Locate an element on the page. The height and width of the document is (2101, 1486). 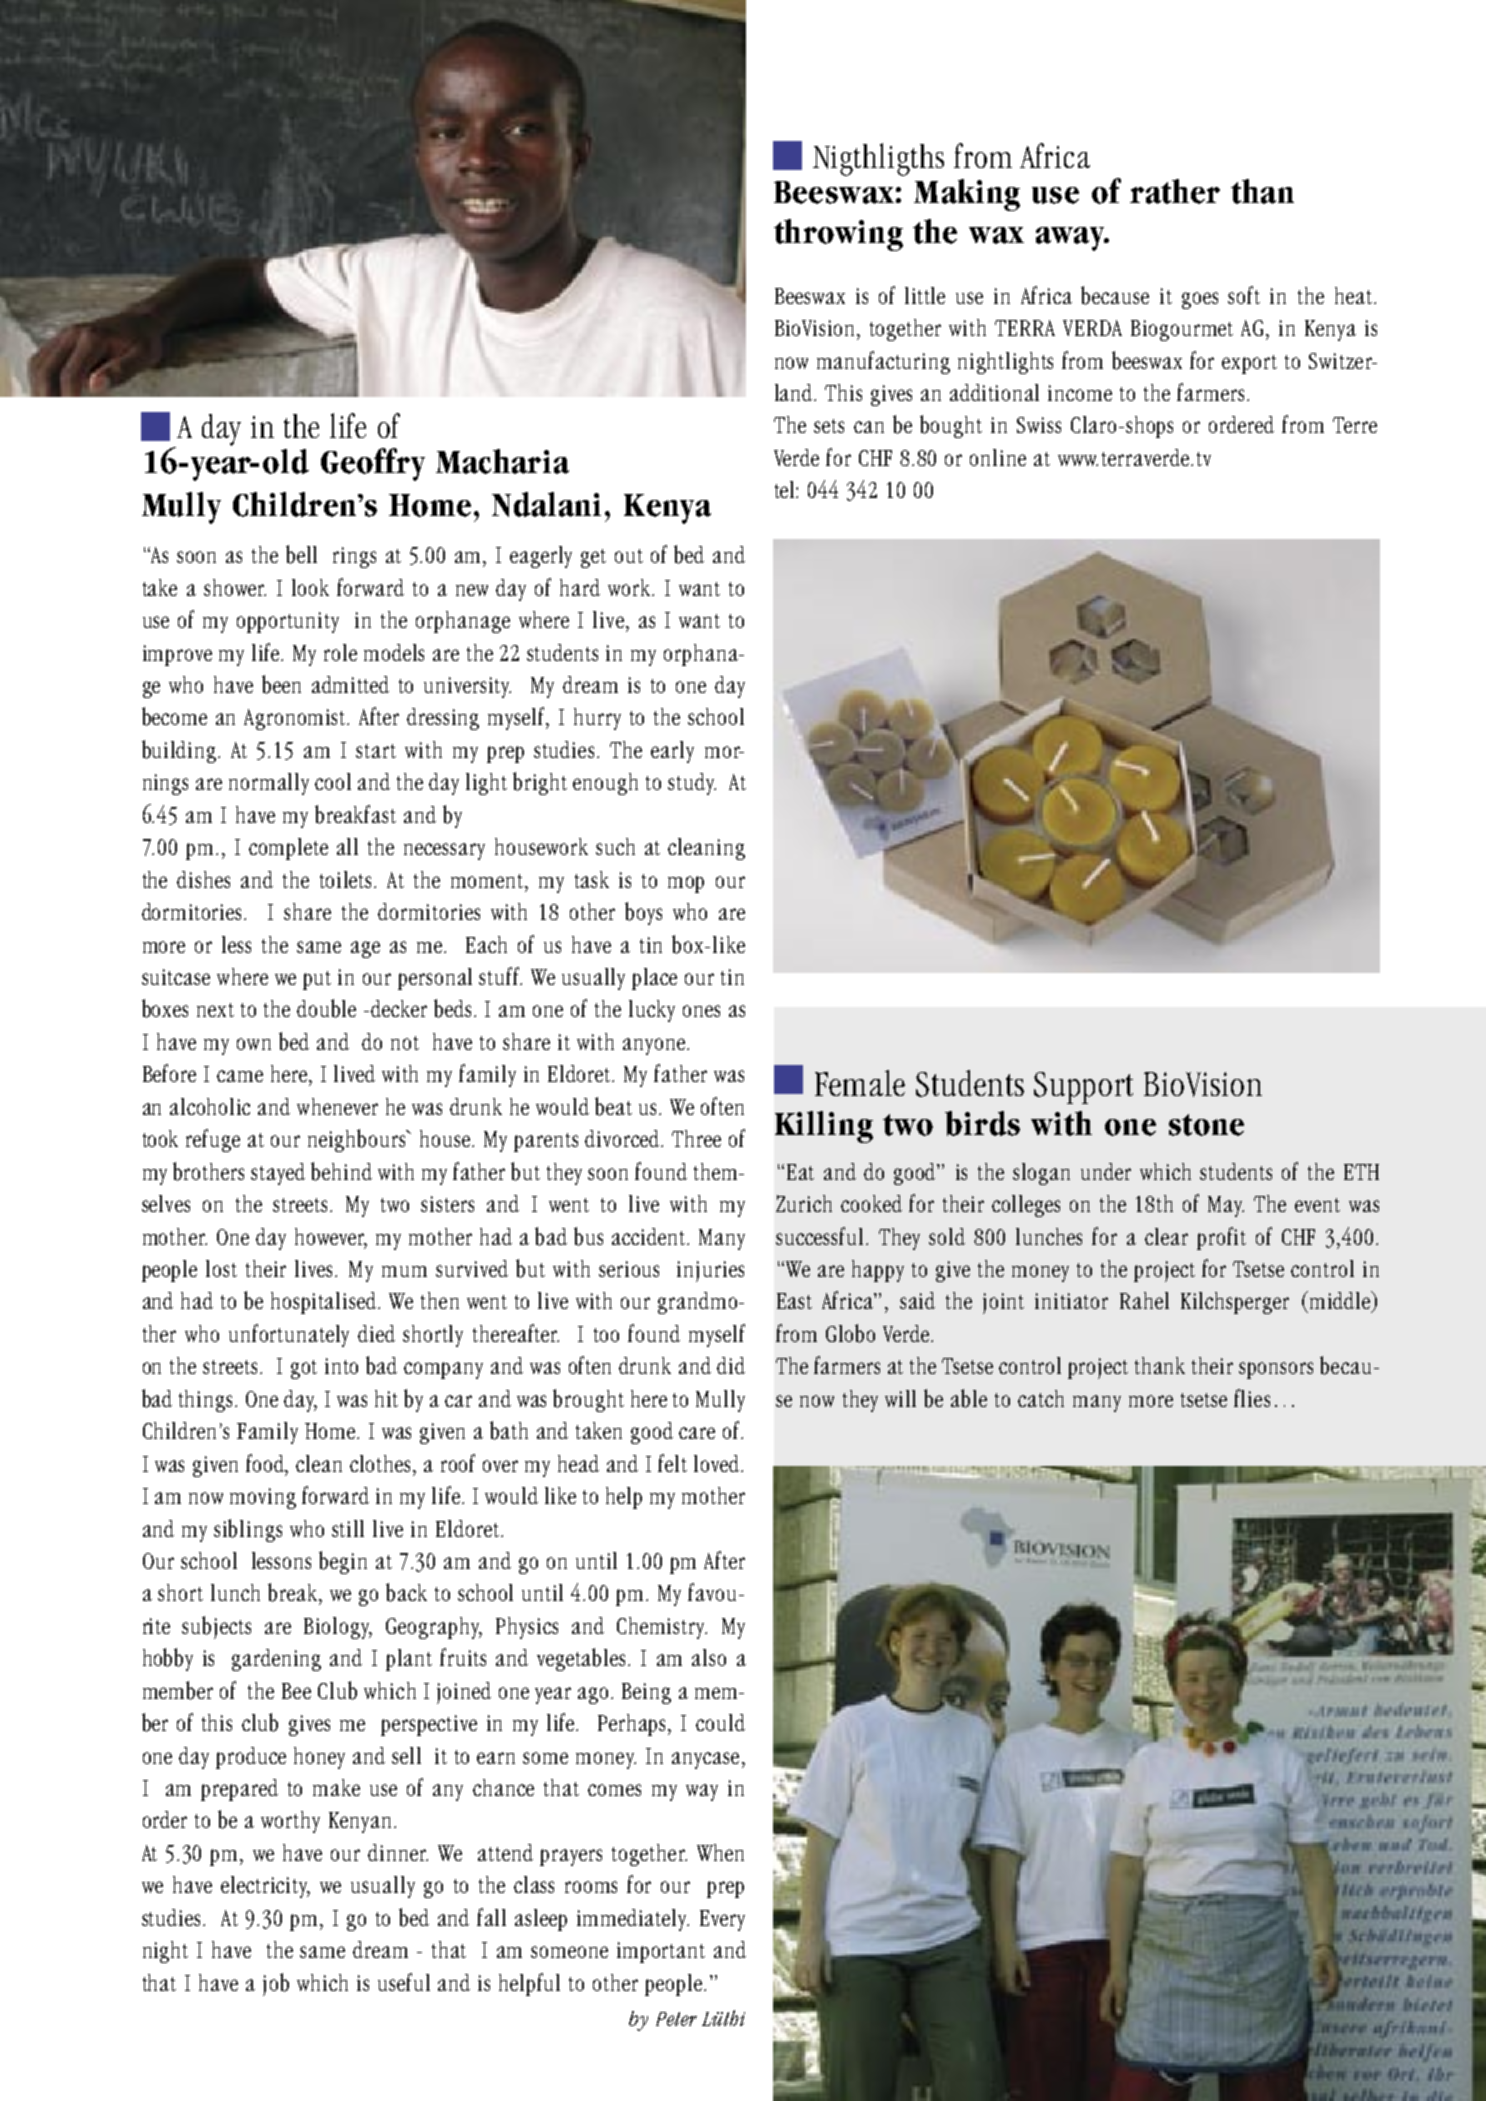
job is located at coordinates (276, 1984).
